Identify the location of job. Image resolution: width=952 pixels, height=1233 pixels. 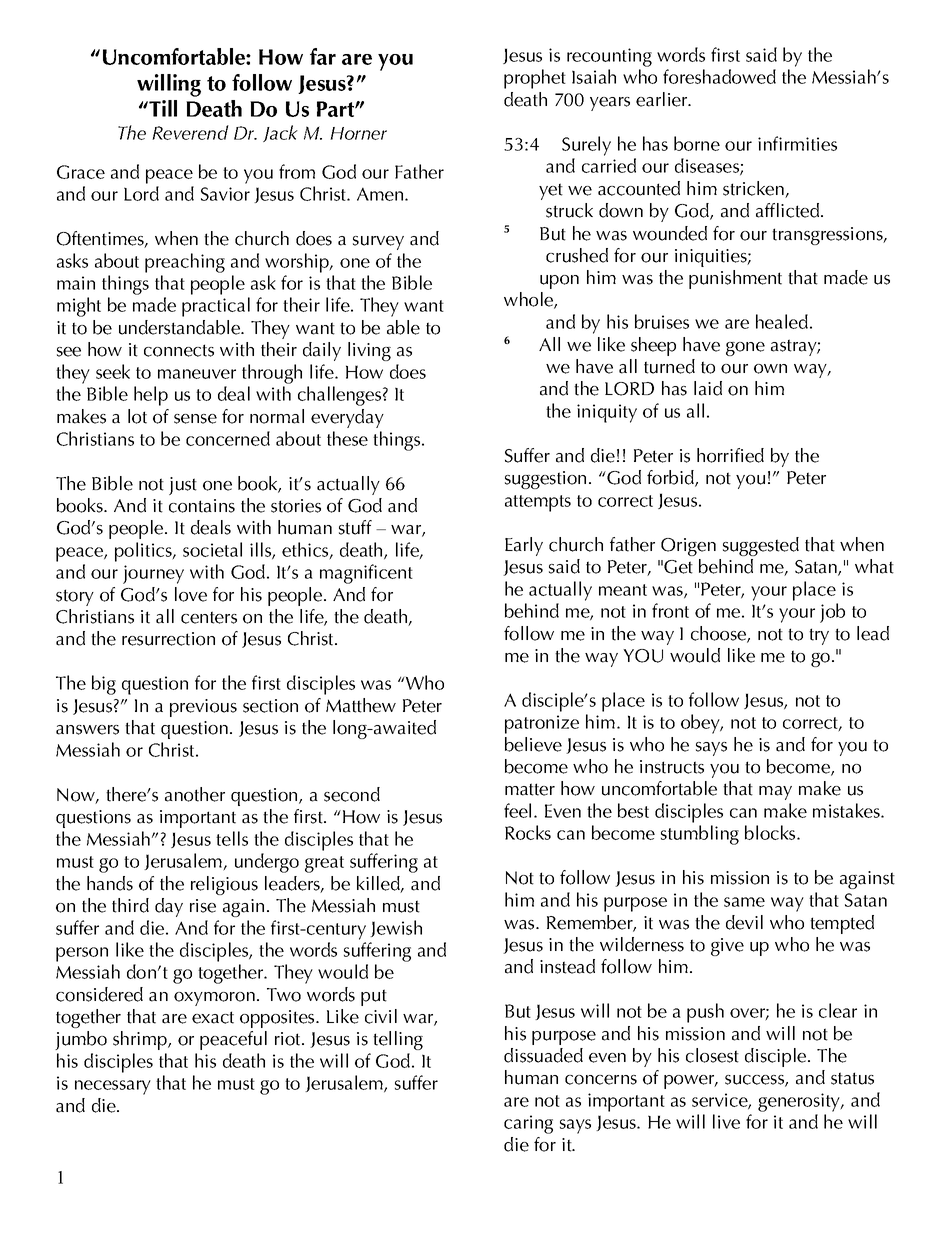
(832, 613).
